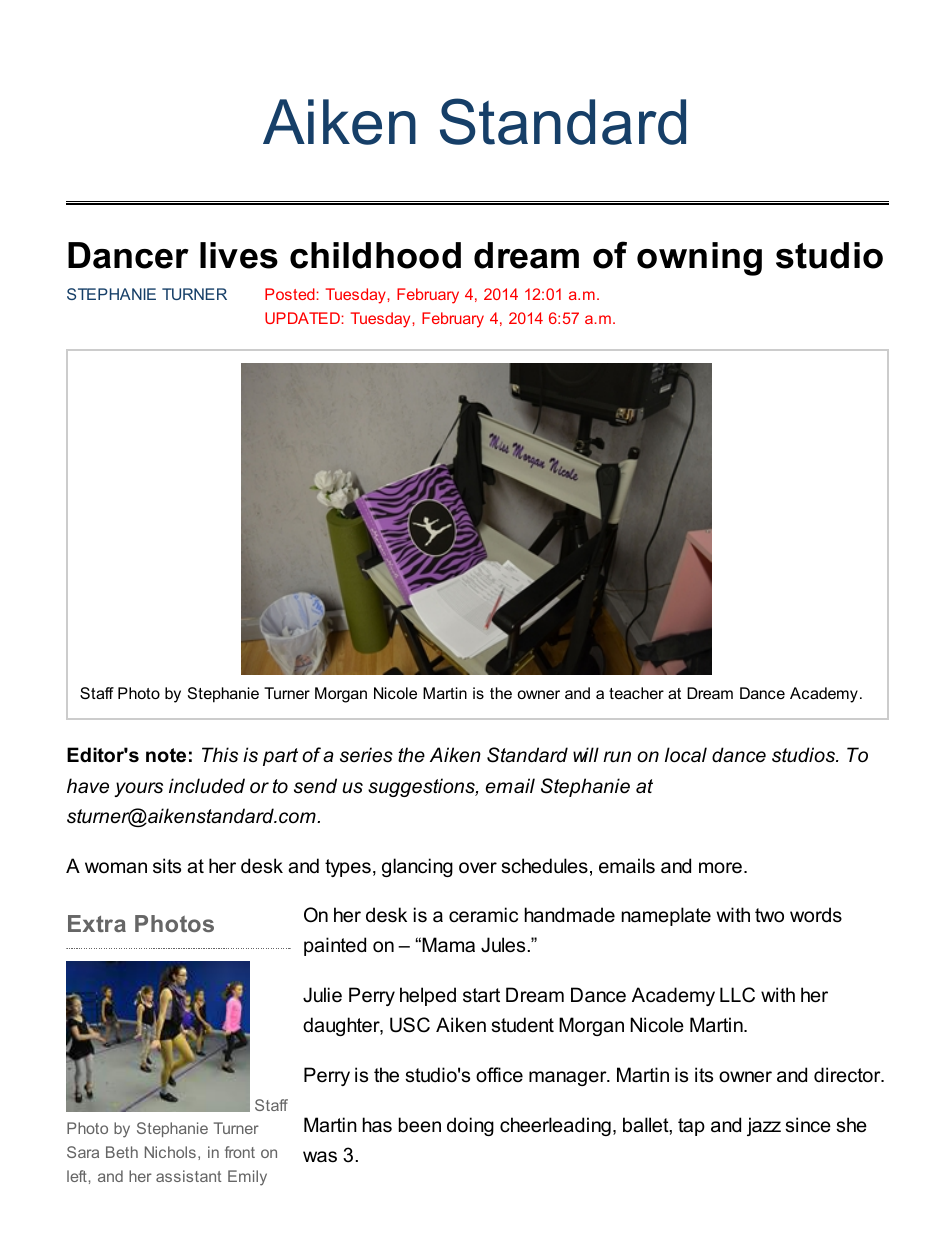 Image resolution: width=952 pixels, height=1233 pixels. What do you see at coordinates (97, 923) in the page?
I see `Extra` at bounding box center [97, 923].
